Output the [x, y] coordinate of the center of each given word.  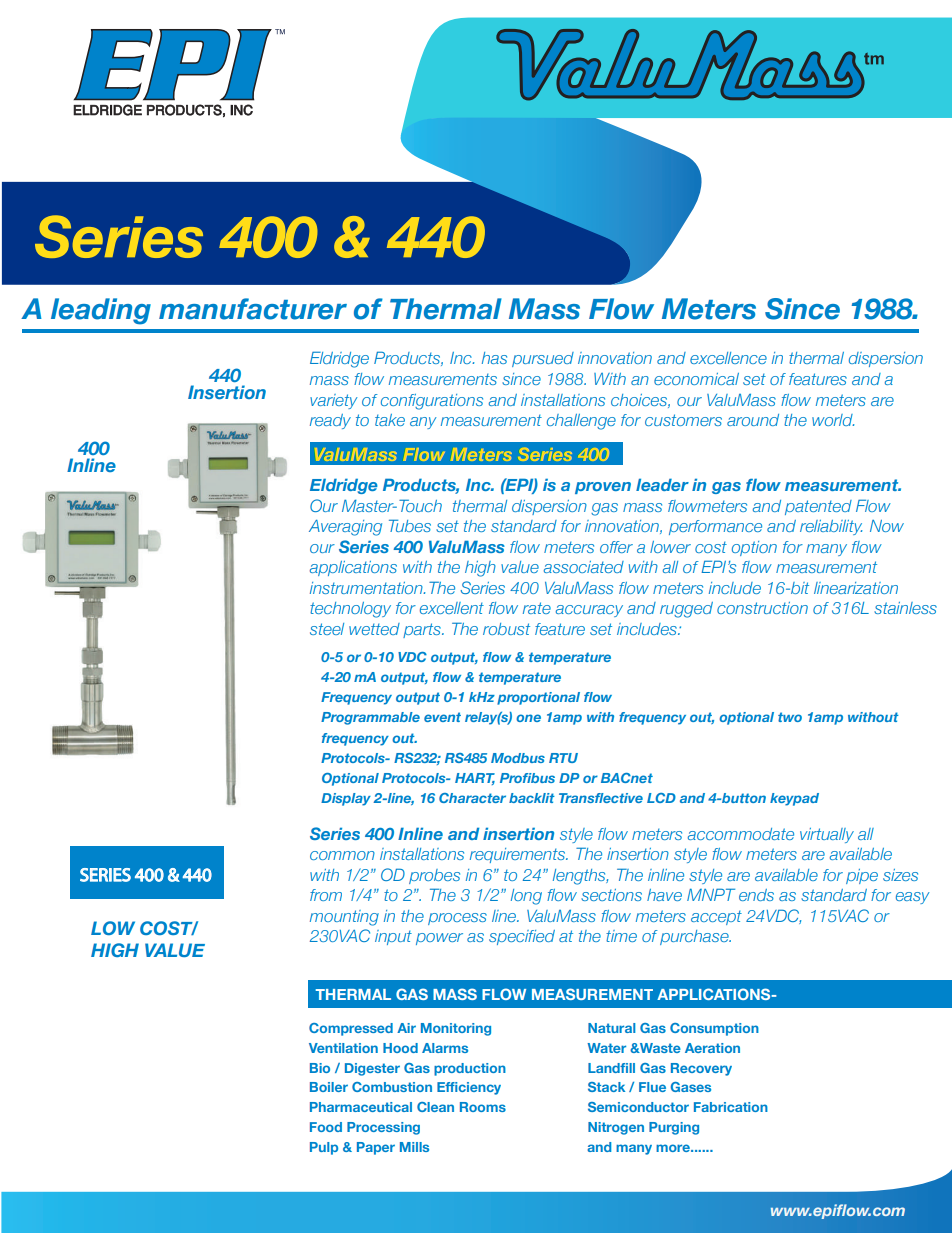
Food [326, 1127]
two [790, 717]
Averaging [345, 528]
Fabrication [731, 1107]
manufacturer [253, 309]
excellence [728, 358]
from [326, 895]
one [528, 718]
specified [522, 937]
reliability [831, 527]
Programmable [370, 718]
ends [756, 895]
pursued [543, 359]
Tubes [410, 525]
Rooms [483, 1107]
